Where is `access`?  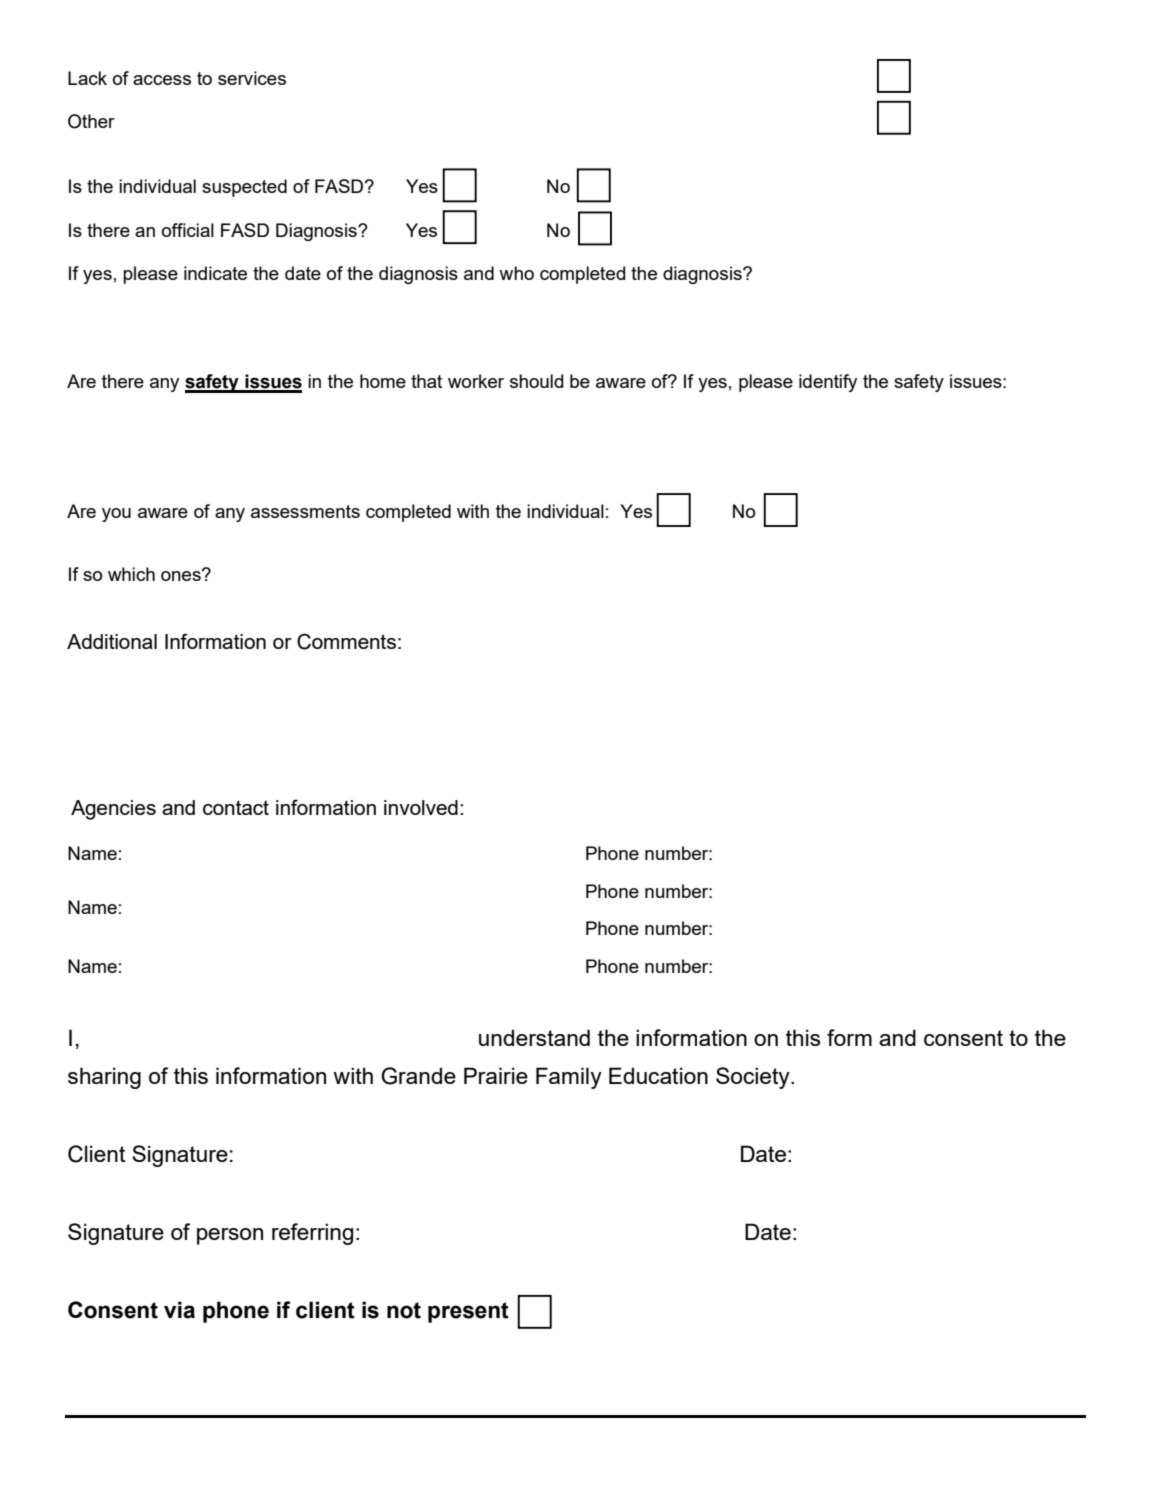
access is located at coordinates (162, 80).
